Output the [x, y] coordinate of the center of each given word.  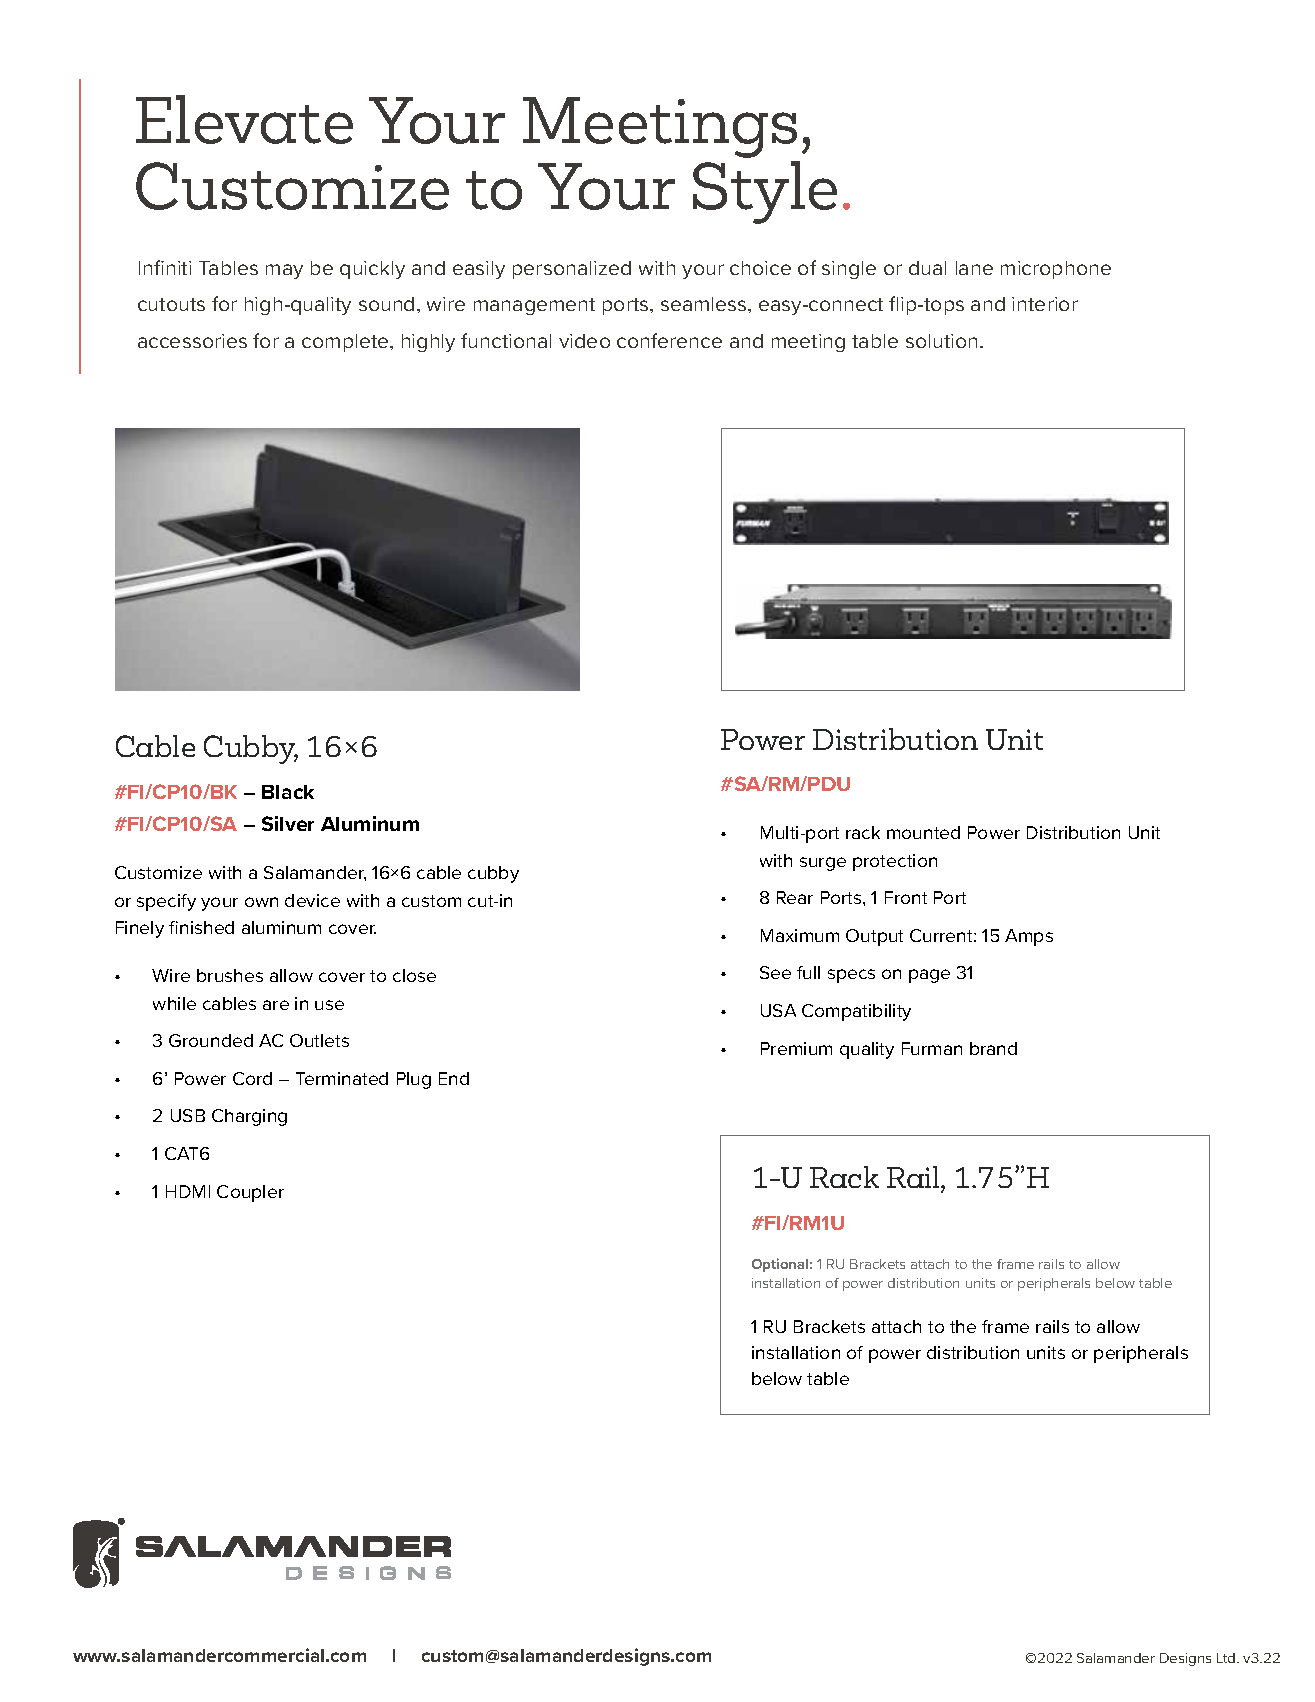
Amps [1029, 937]
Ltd [1227, 1658]
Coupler [250, 1193]
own [261, 902]
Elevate [244, 119]
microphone [1056, 270]
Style [765, 192]
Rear [795, 897]
